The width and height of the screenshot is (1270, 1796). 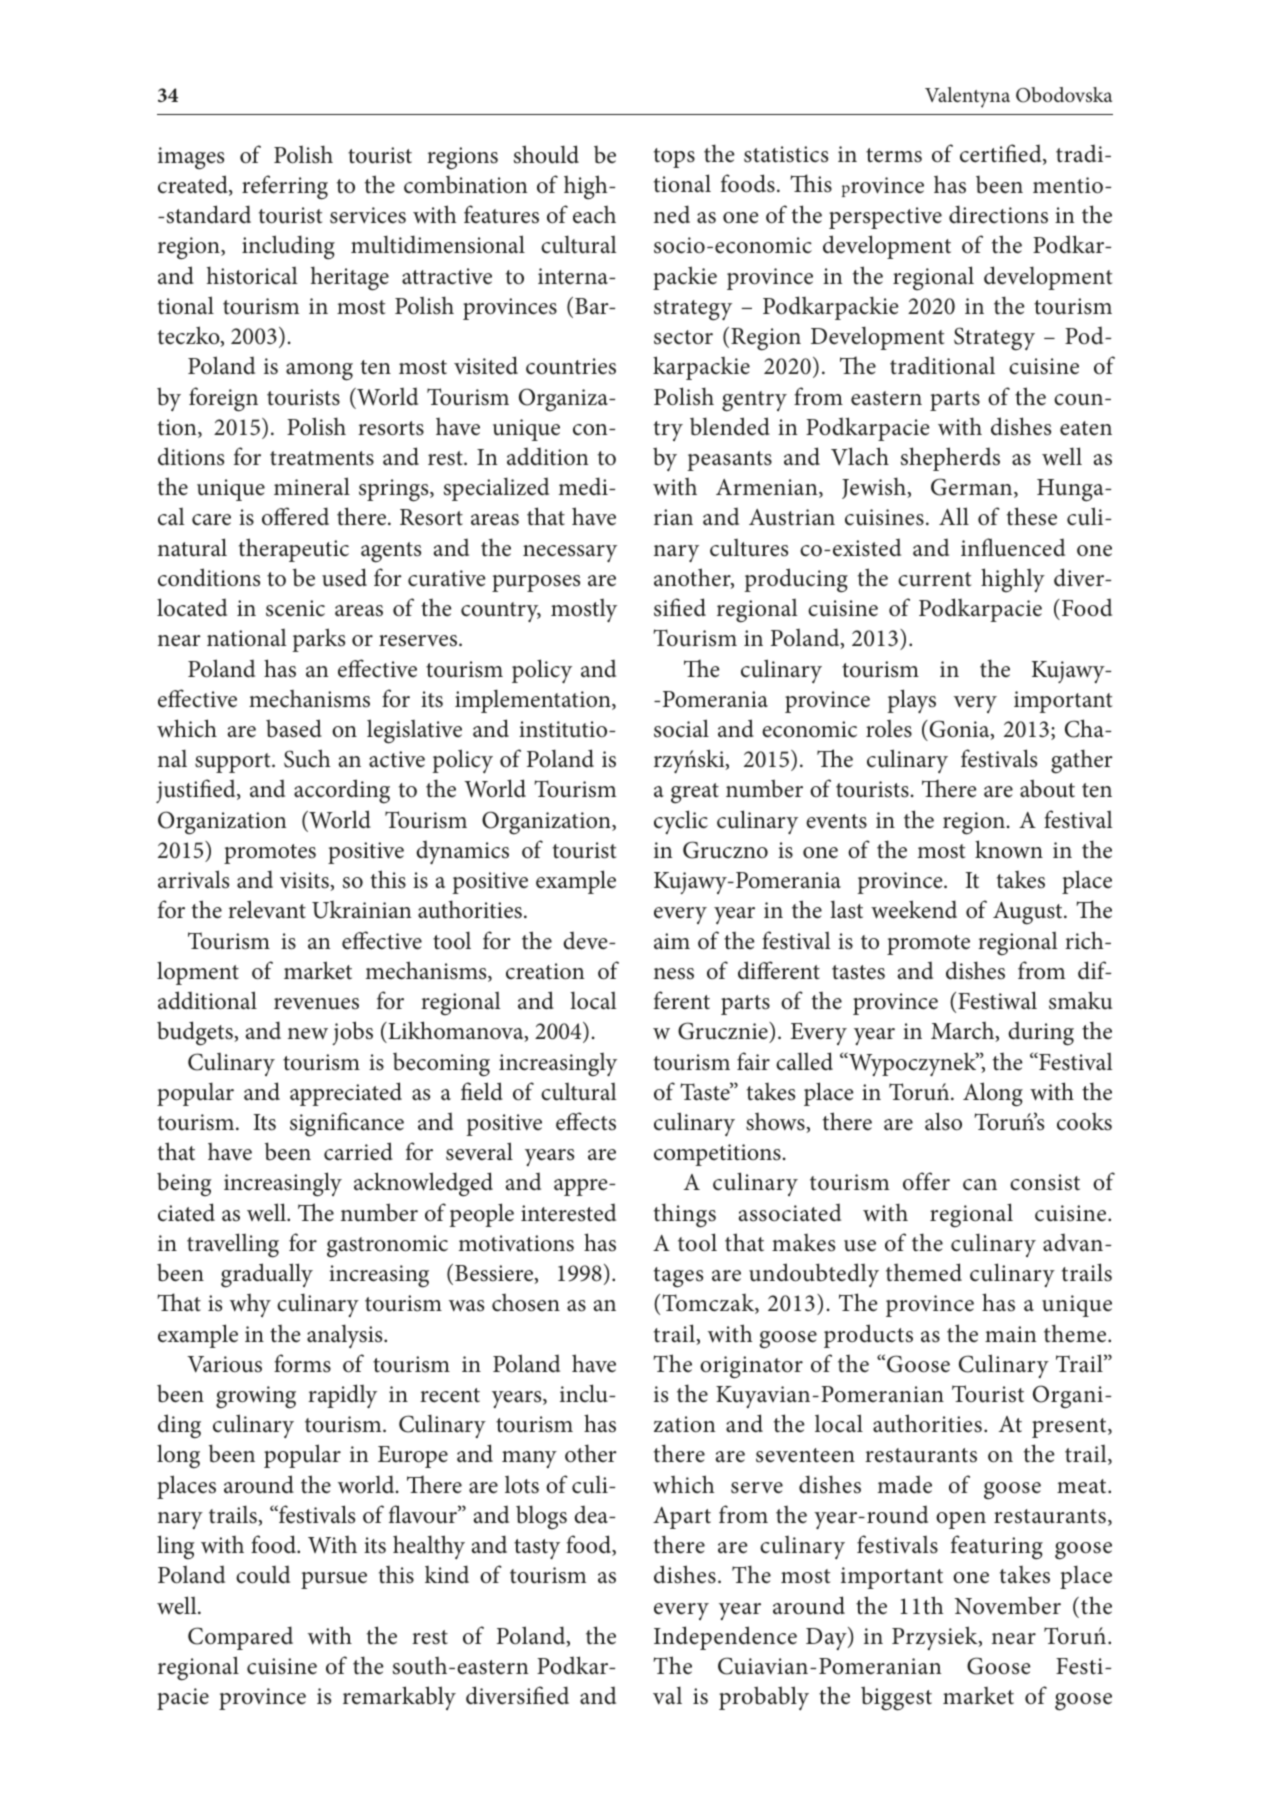 I want to click on influenced, so click(x=1013, y=547).
